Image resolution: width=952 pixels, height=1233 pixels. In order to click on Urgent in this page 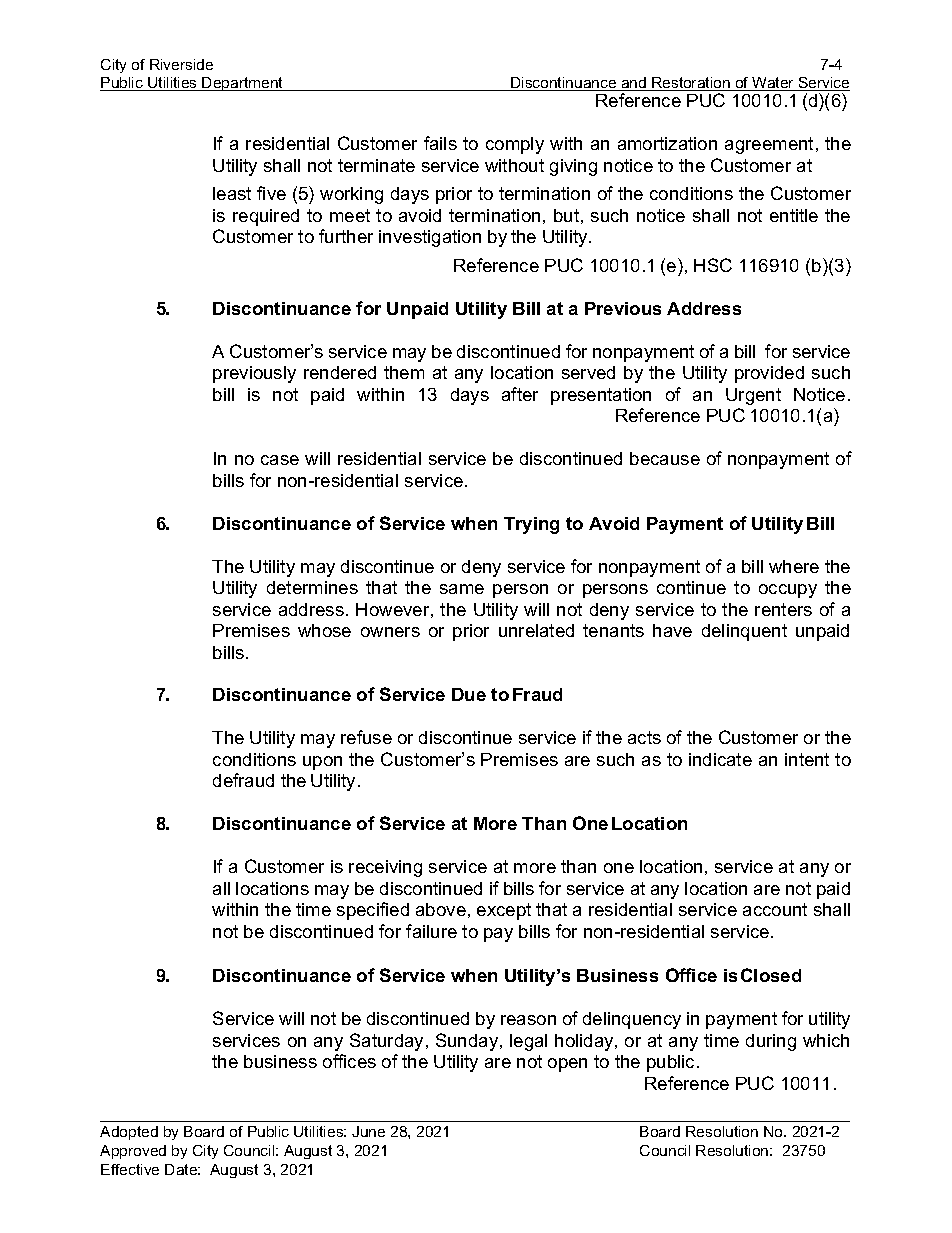, I will do `click(753, 396)`.
